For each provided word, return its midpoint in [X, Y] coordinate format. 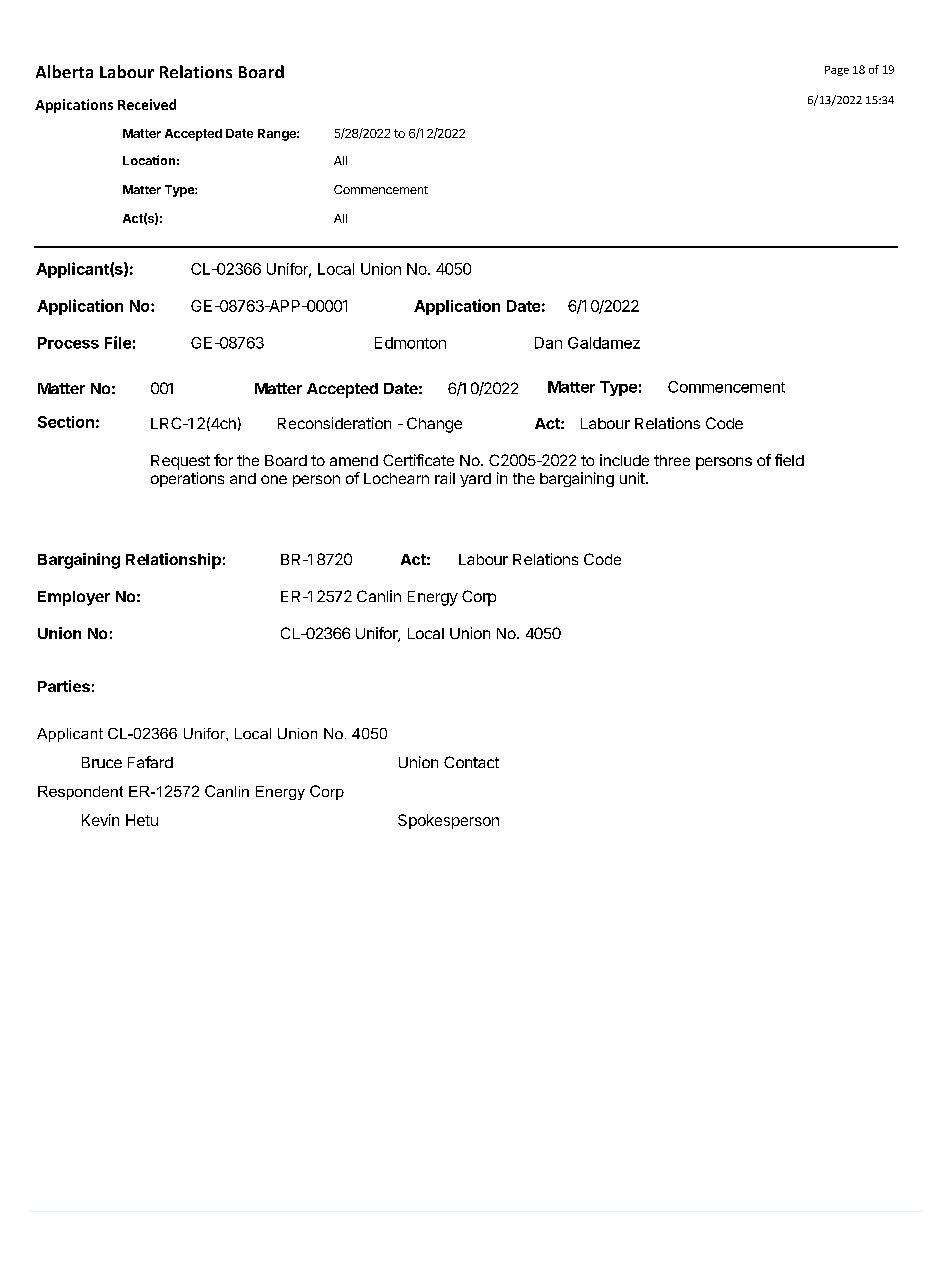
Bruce [102, 762]
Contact [471, 762]
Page [837, 71]
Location [149, 160]
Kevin [100, 820]
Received [147, 104]
